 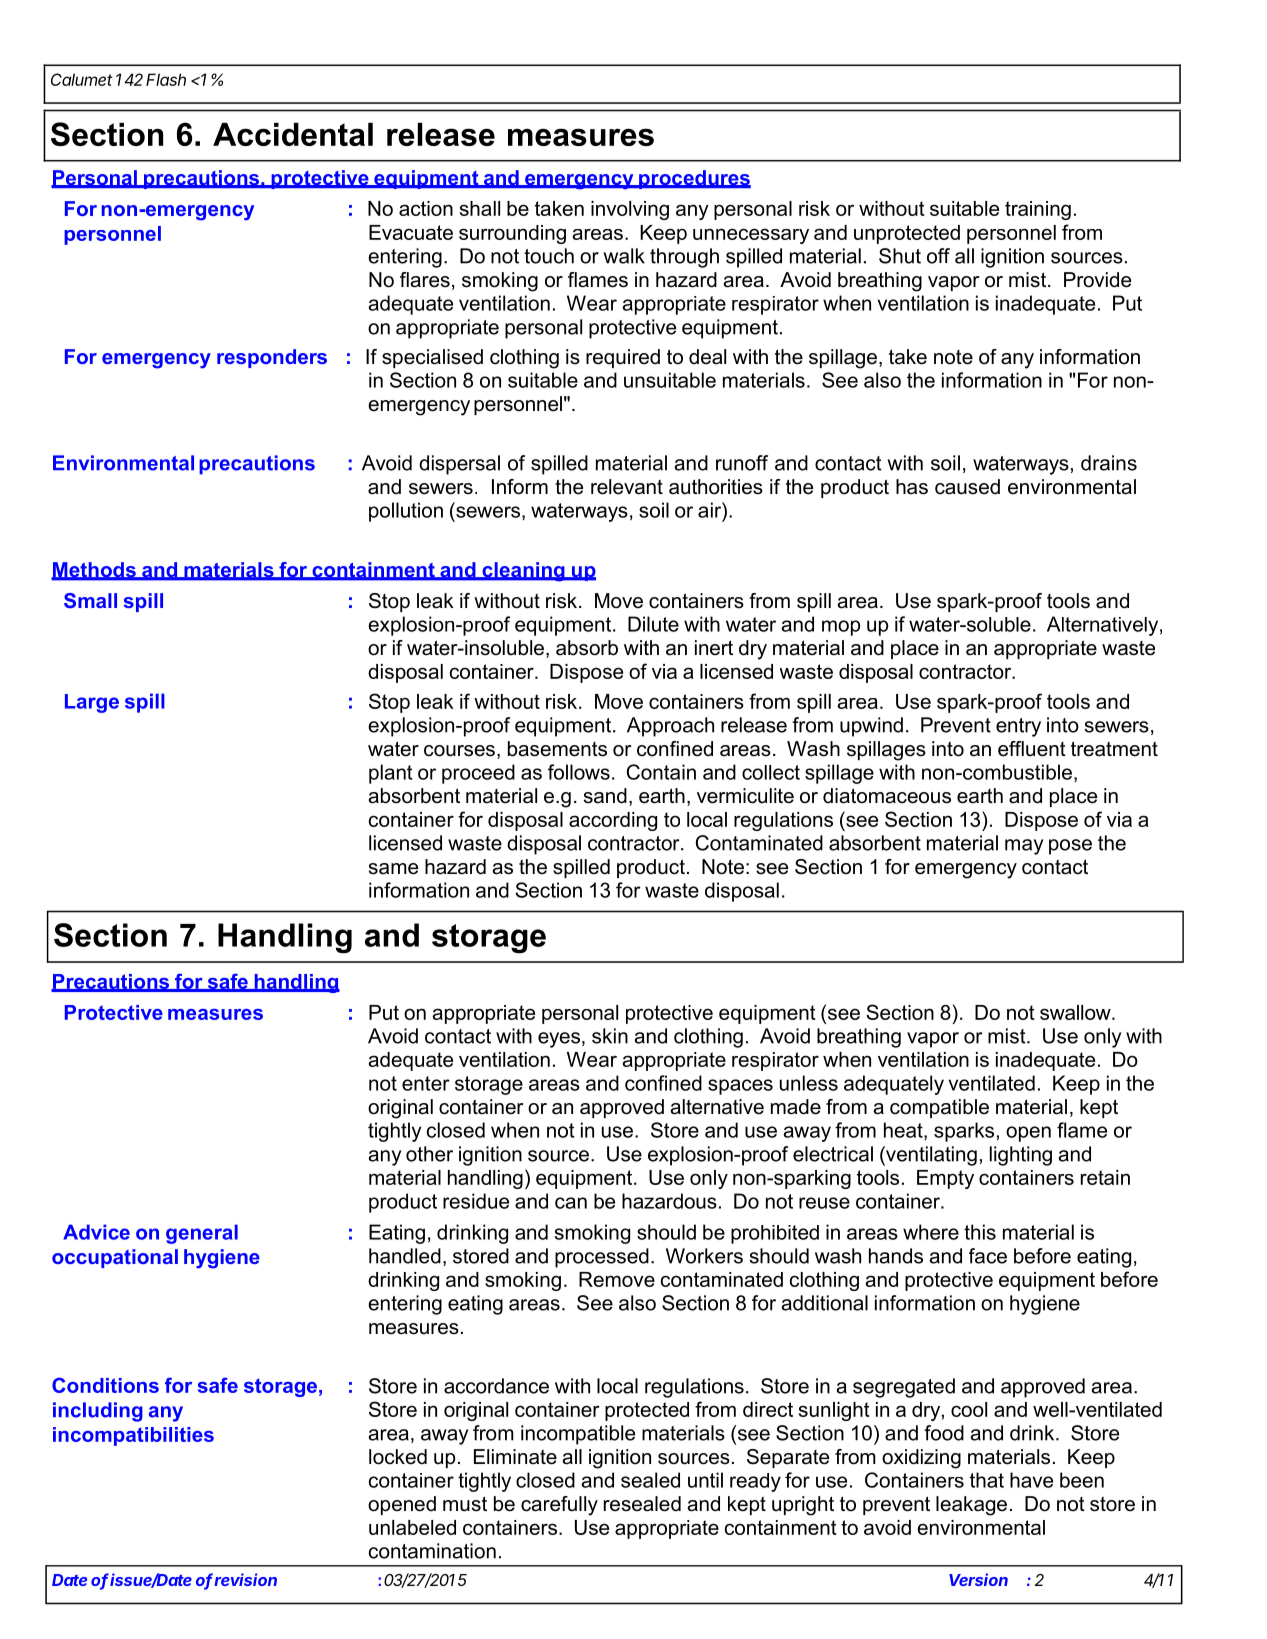 I want to click on processed, so click(x=602, y=1258).
